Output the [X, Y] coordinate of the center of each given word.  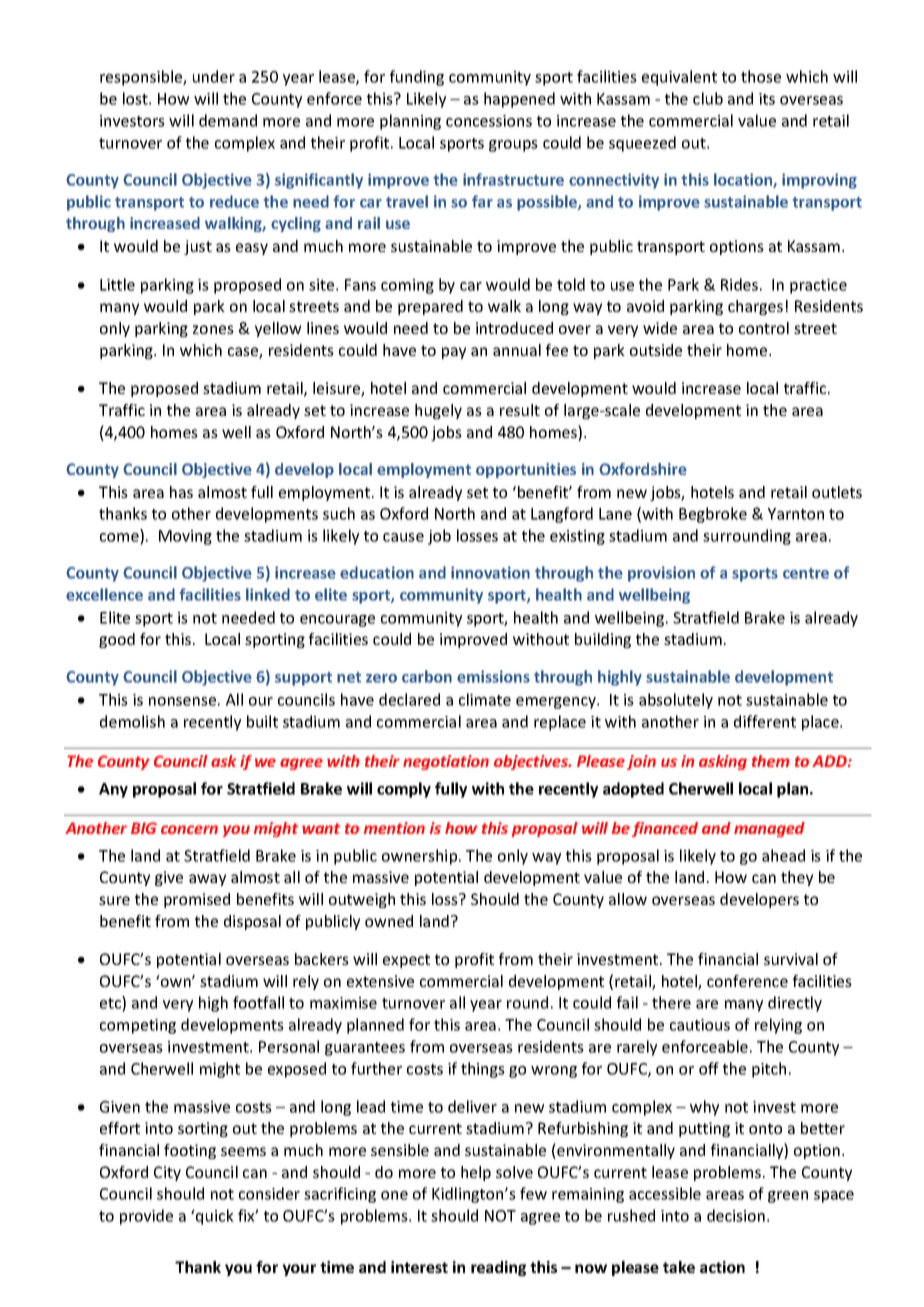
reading [498, 1268]
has [181, 492]
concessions [489, 121]
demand [228, 120]
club [708, 98]
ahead [783, 855]
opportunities [526, 470]
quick [214, 1217]
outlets [837, 492]
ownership [421, 857]
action [722, 1267]
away [207, 880]
